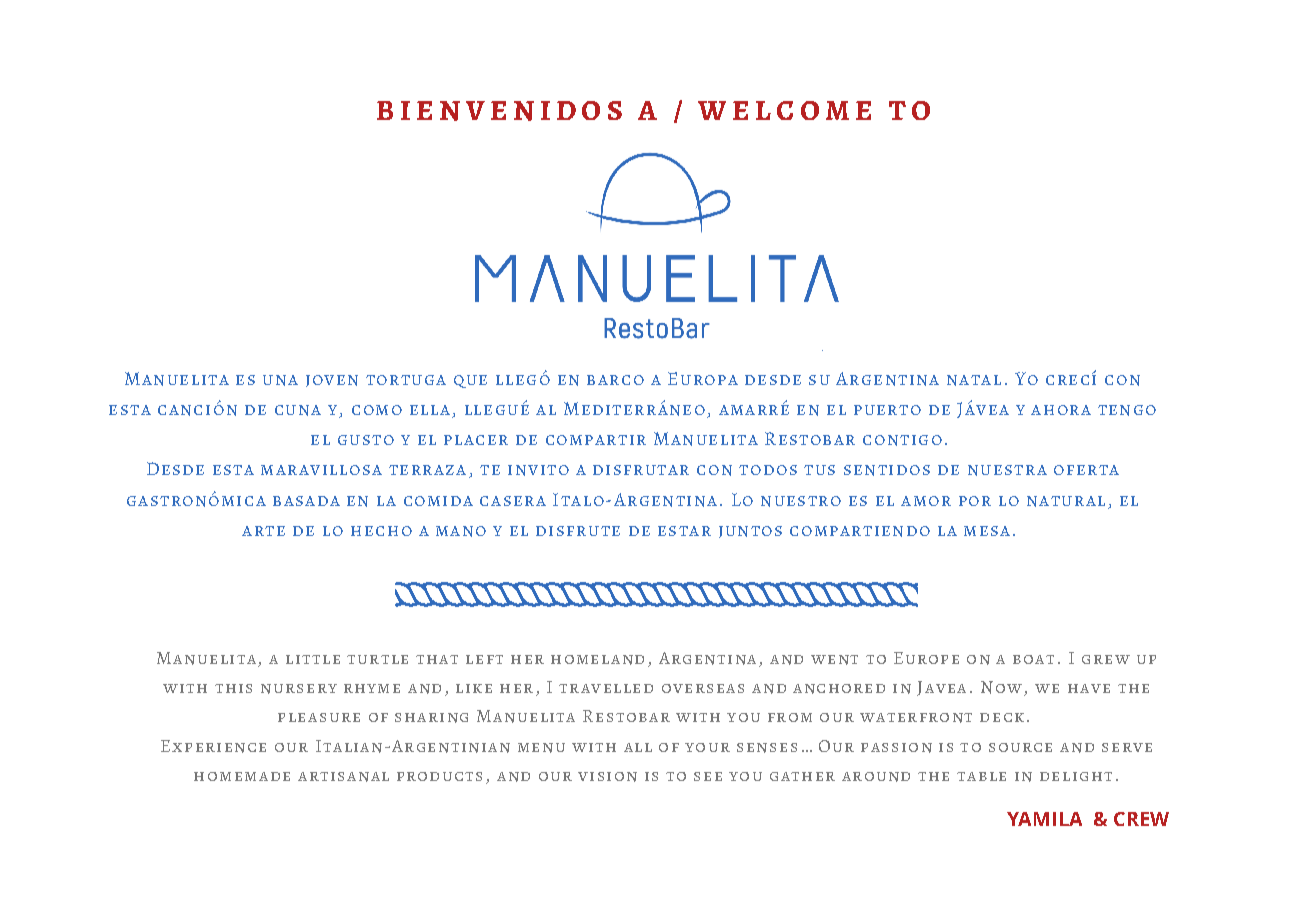  Describe the element at coordinates (343, 777) in the screenshot. I see `artisanal` at that location.
